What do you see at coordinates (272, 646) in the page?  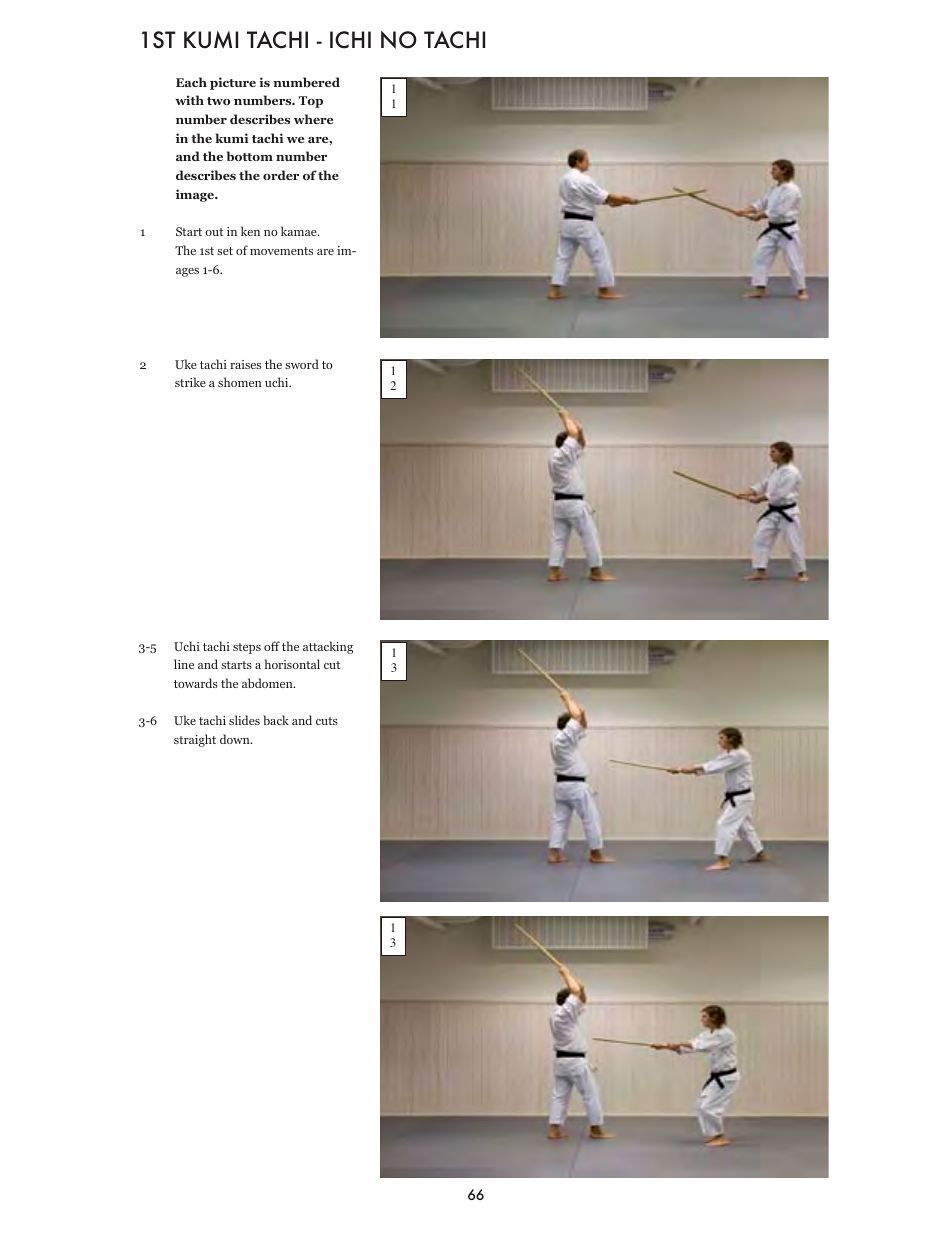 I see `off` at bounding box center [272, 646].
